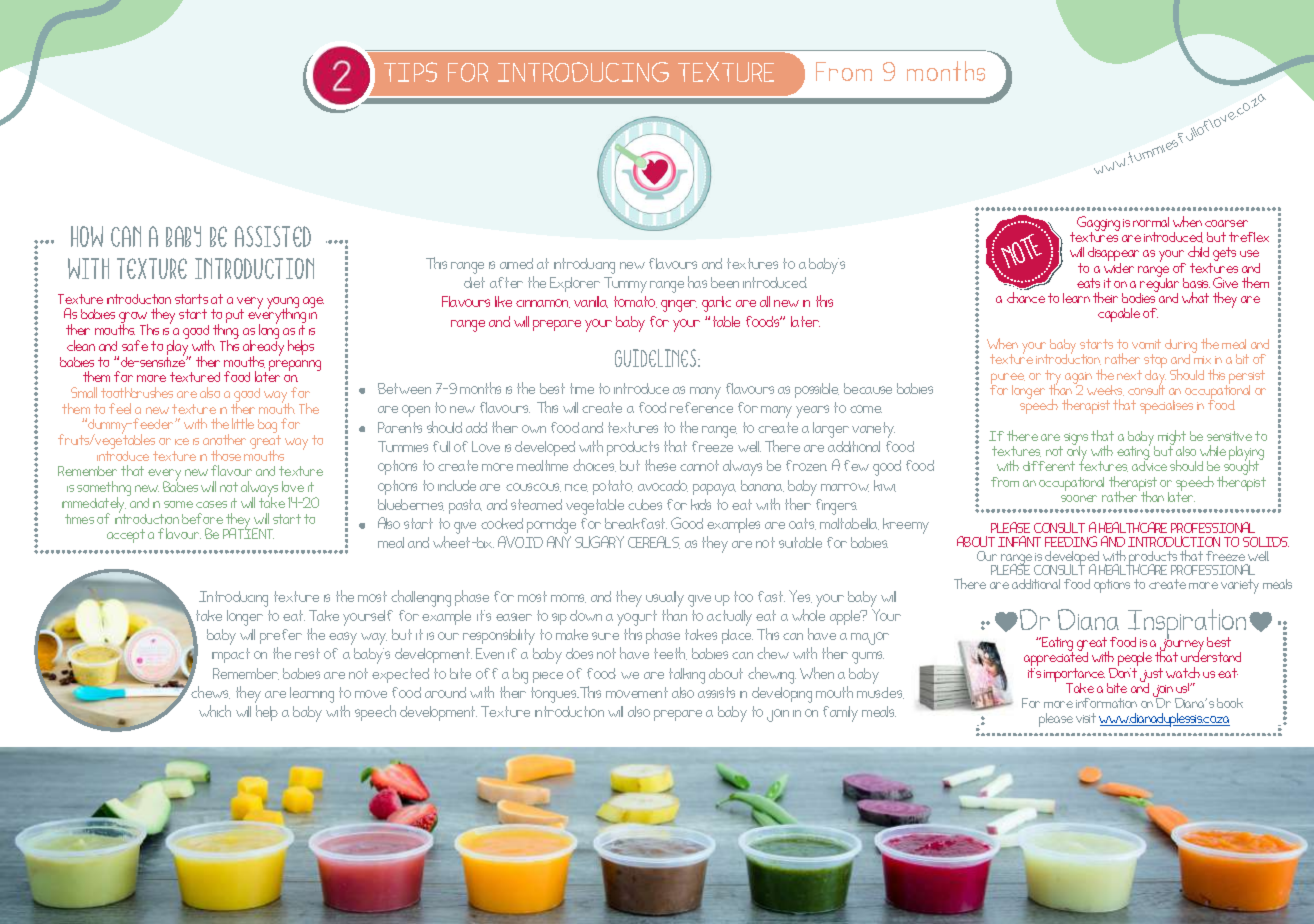 Image resolution: width=1314 pixels, height=924 pixels. Describe the element at coordinates (137, 392) in the screenshot. I see `toothbrushes` at that location.
